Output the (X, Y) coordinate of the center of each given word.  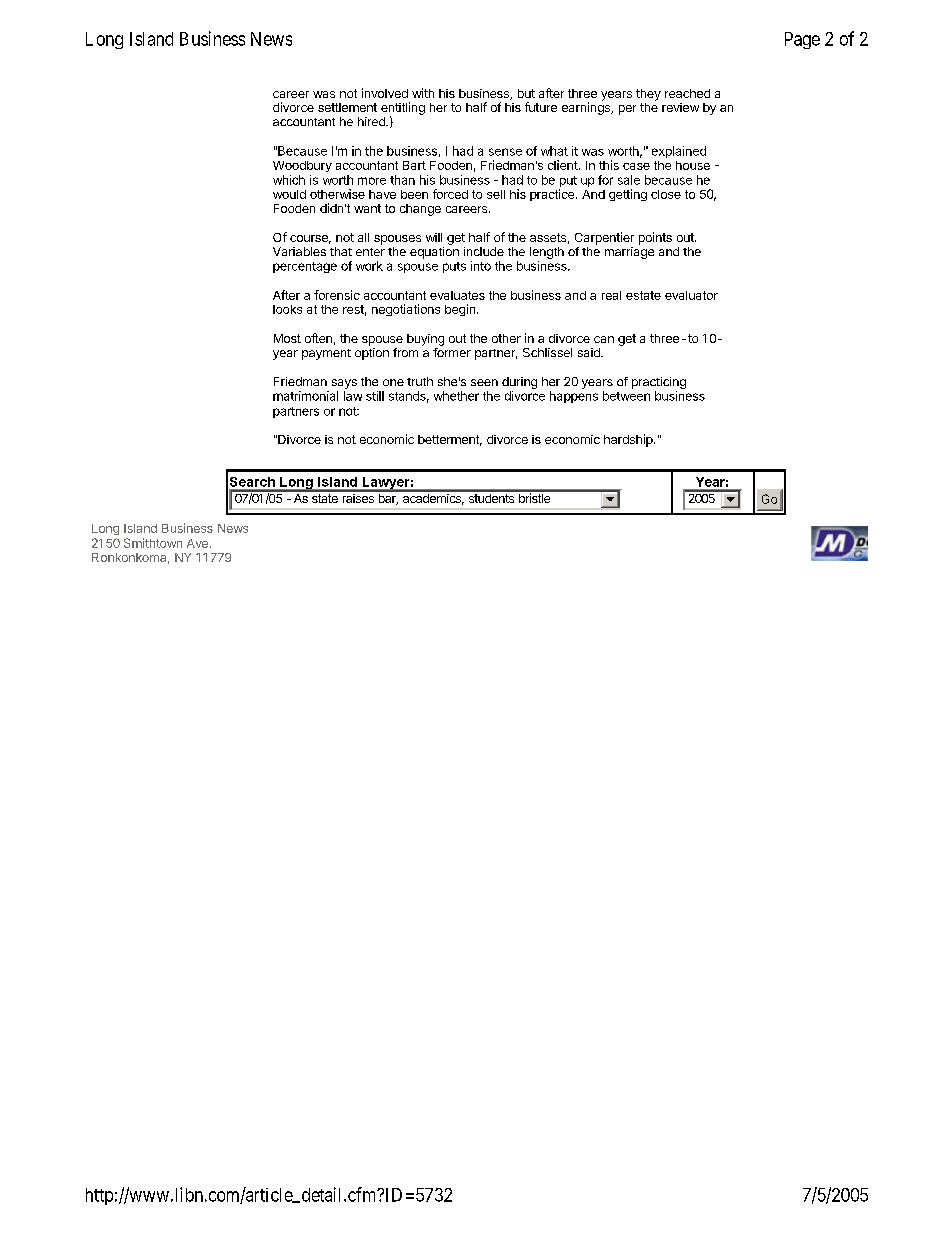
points (655, 238)
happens (574, 397)
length (547, 254)
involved (385, 93)
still (375, 396)
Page (802, 40)
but (526, 93)
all (363, 237)
